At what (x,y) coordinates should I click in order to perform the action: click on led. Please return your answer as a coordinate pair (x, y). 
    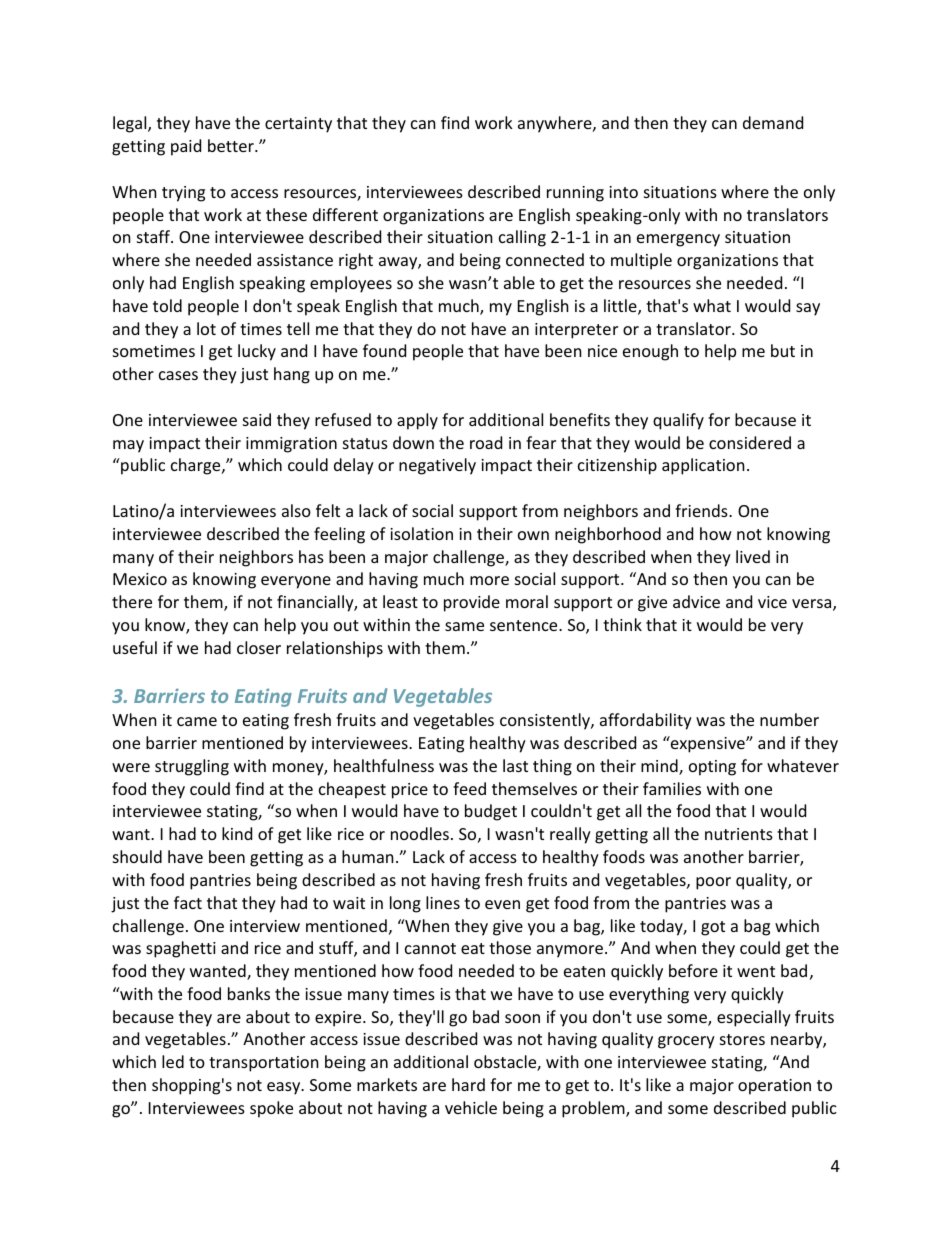
    Looking at the image, I should click on (173, 1061).
